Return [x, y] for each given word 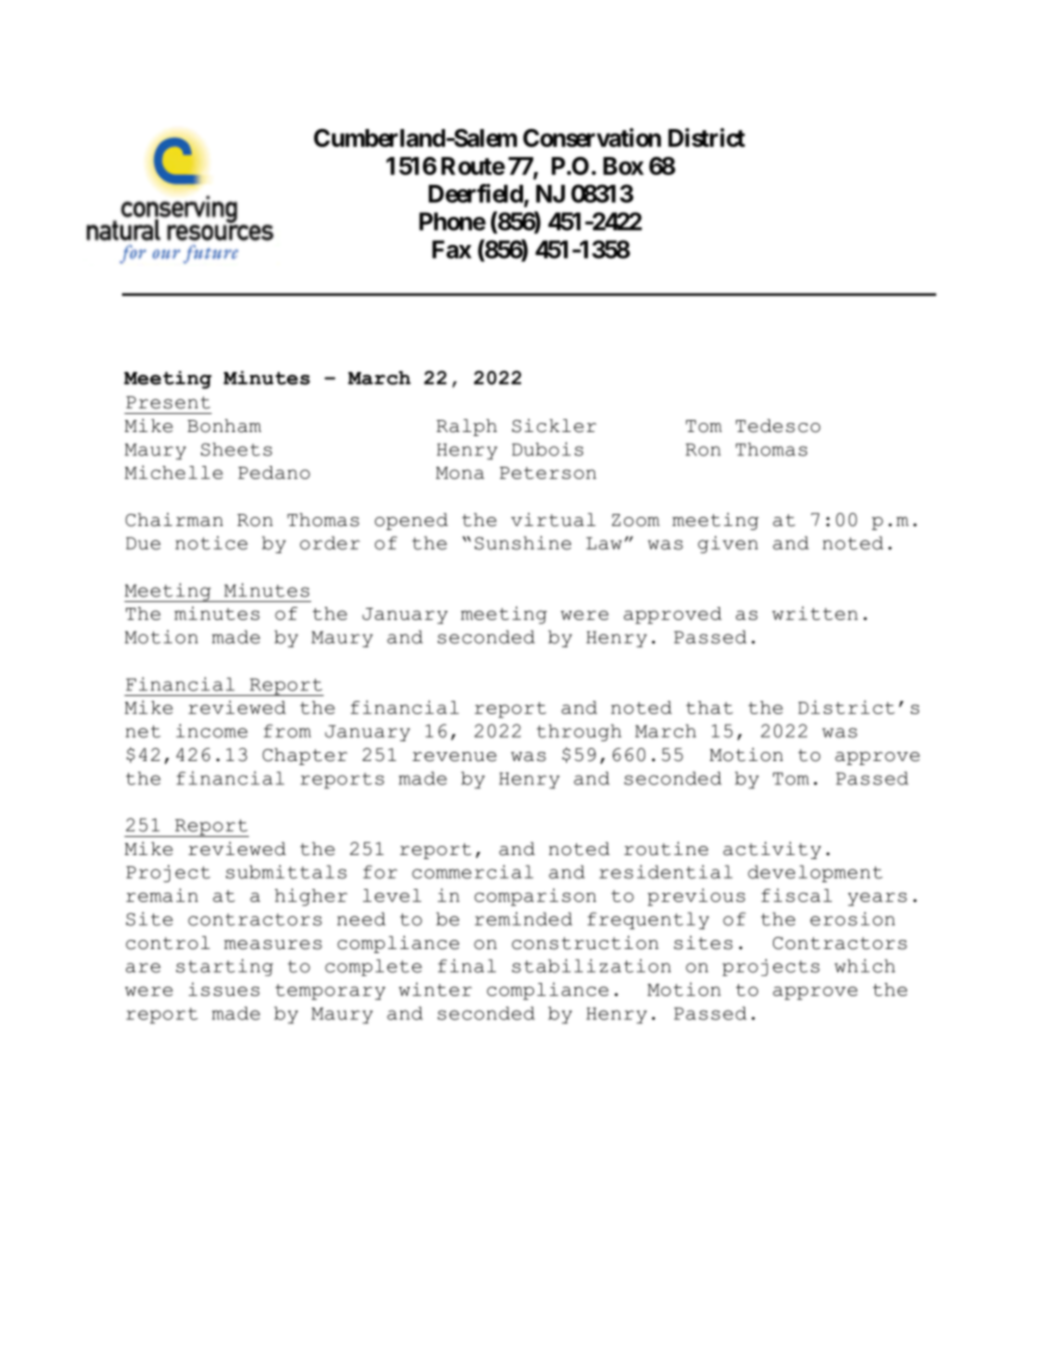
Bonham [224, 426]
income [212, 731]
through [579, 732]
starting [224, 967]
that [709, 707]
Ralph [466, 427]
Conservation [592, 137]
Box [623, 166]
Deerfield [477, 194]
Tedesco [778, 426]
